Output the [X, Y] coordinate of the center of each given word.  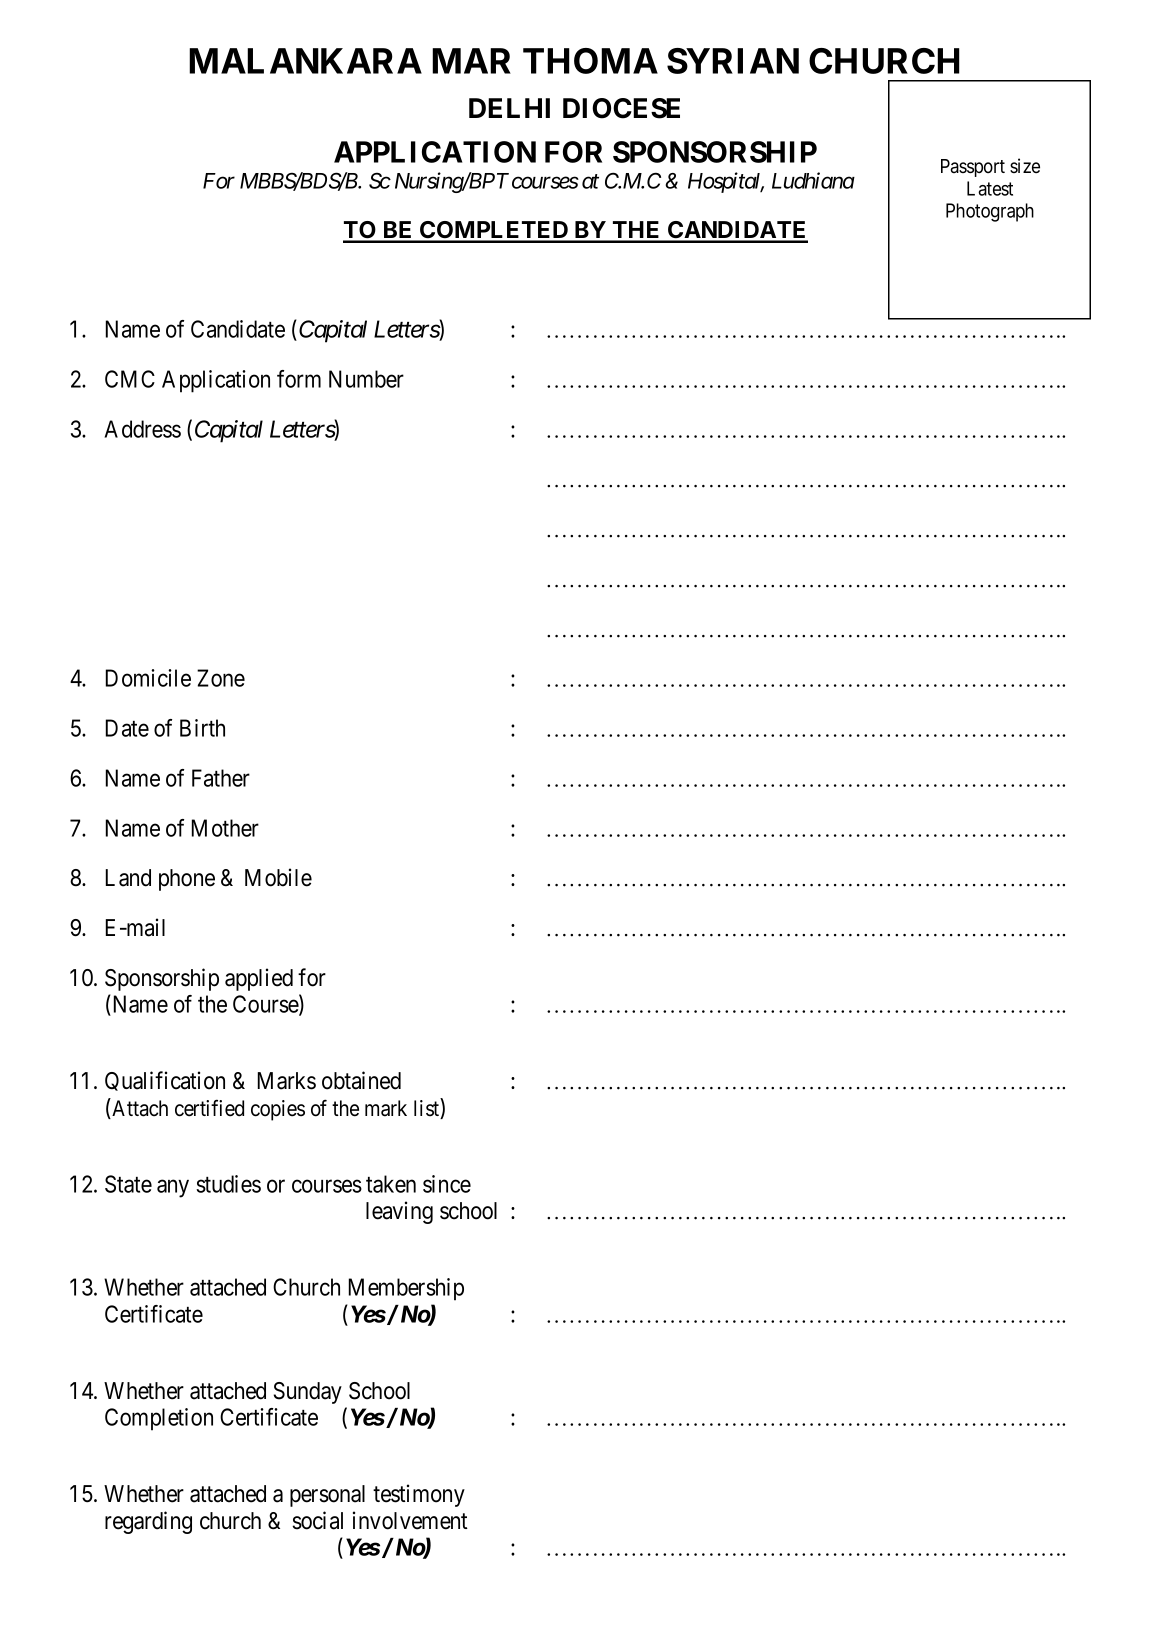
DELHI [509, 108]
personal [327, 1496]
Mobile [278, 877]
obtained [361, 1080]
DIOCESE [621, 108]
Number [366, 379]
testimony [419, 1495]
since [447, 1184]
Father [221, 778]
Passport [973, 168]
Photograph [990, 212]
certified [209, 1108]
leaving [399, 1212]
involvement [410, 1520]
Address [142, 429]
